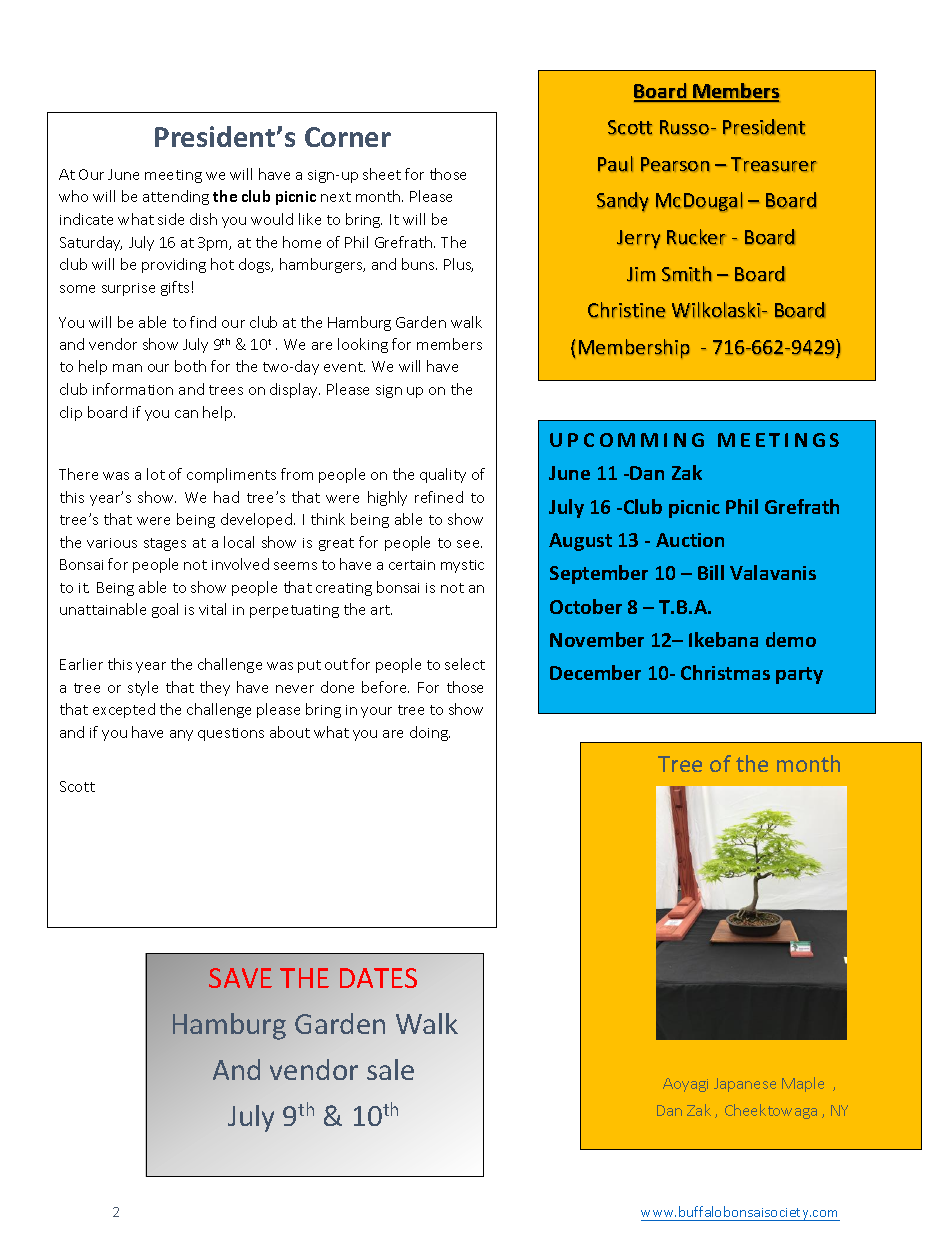 This page has height=1233, width=952. Describe the element at coordinates (240, 978) in the page. I see `SAVE` at that location.
